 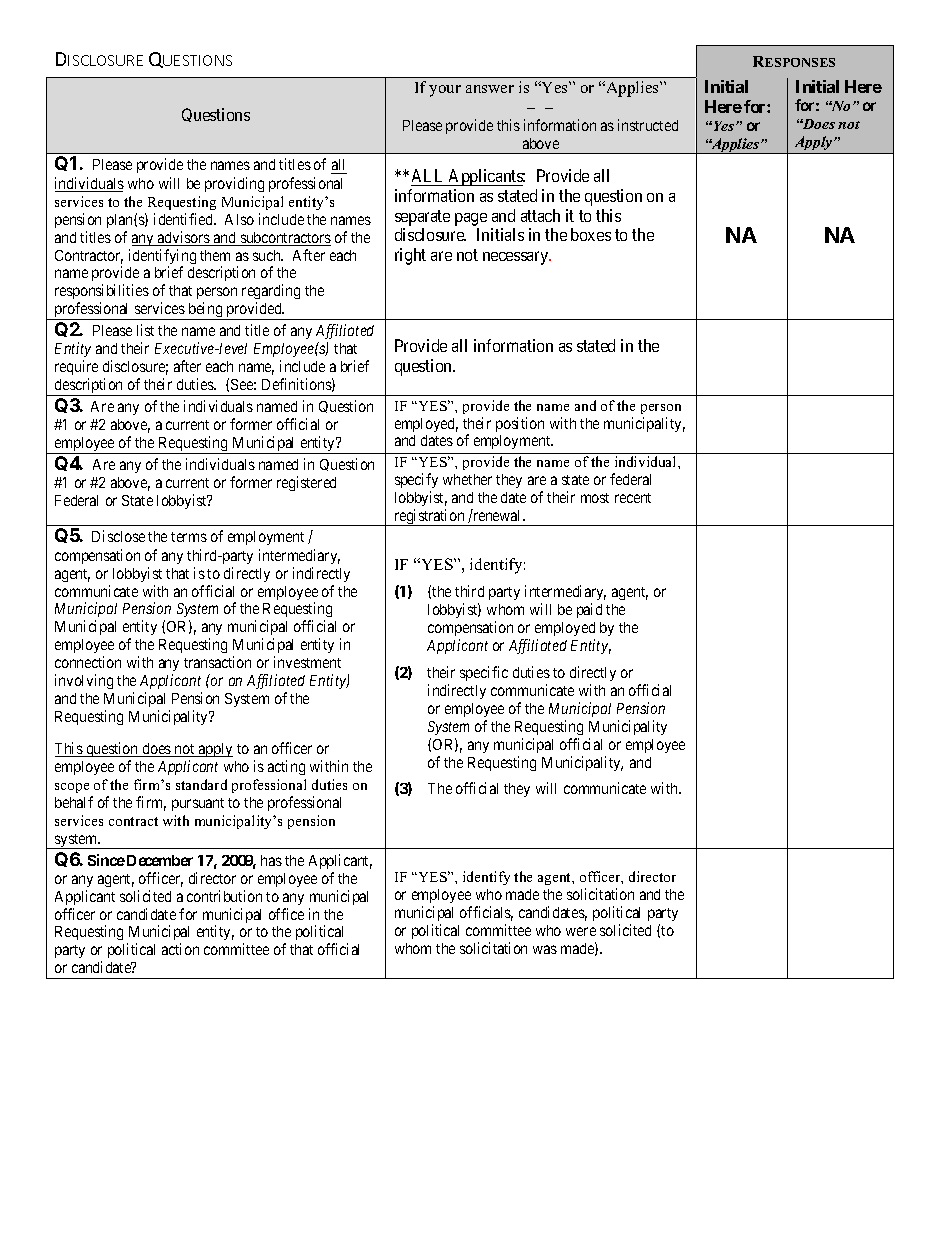 I want to click on were, so click(x=581, y=931).
